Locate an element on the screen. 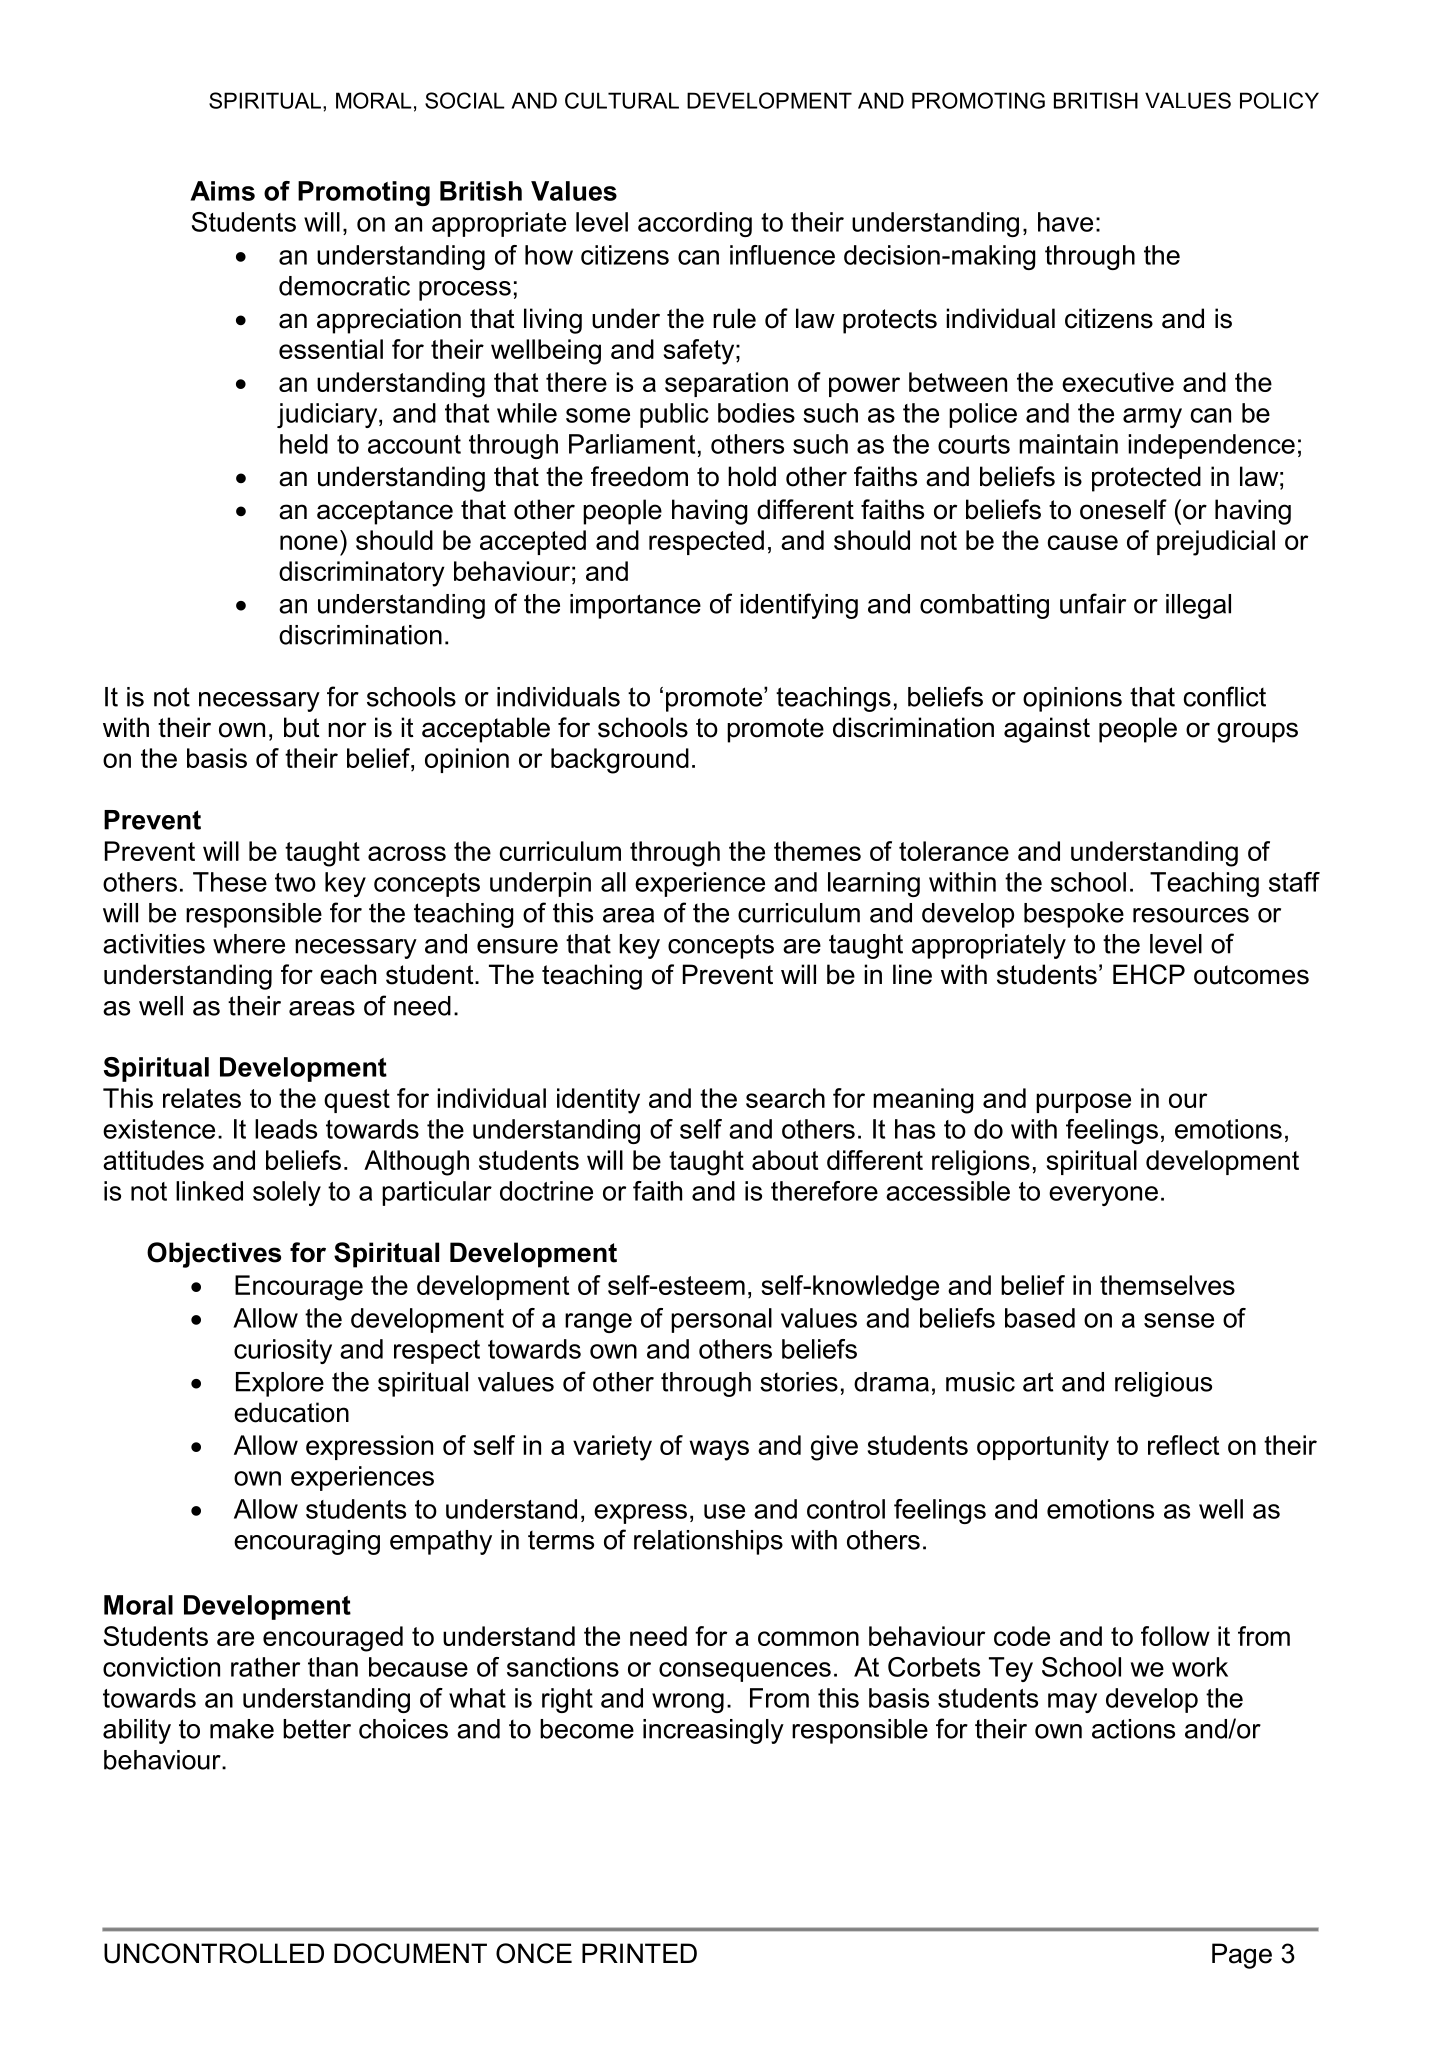 Image resolution: width=1454 pixels, height=2057 pixels. where is located at coordinates (249, 944).
